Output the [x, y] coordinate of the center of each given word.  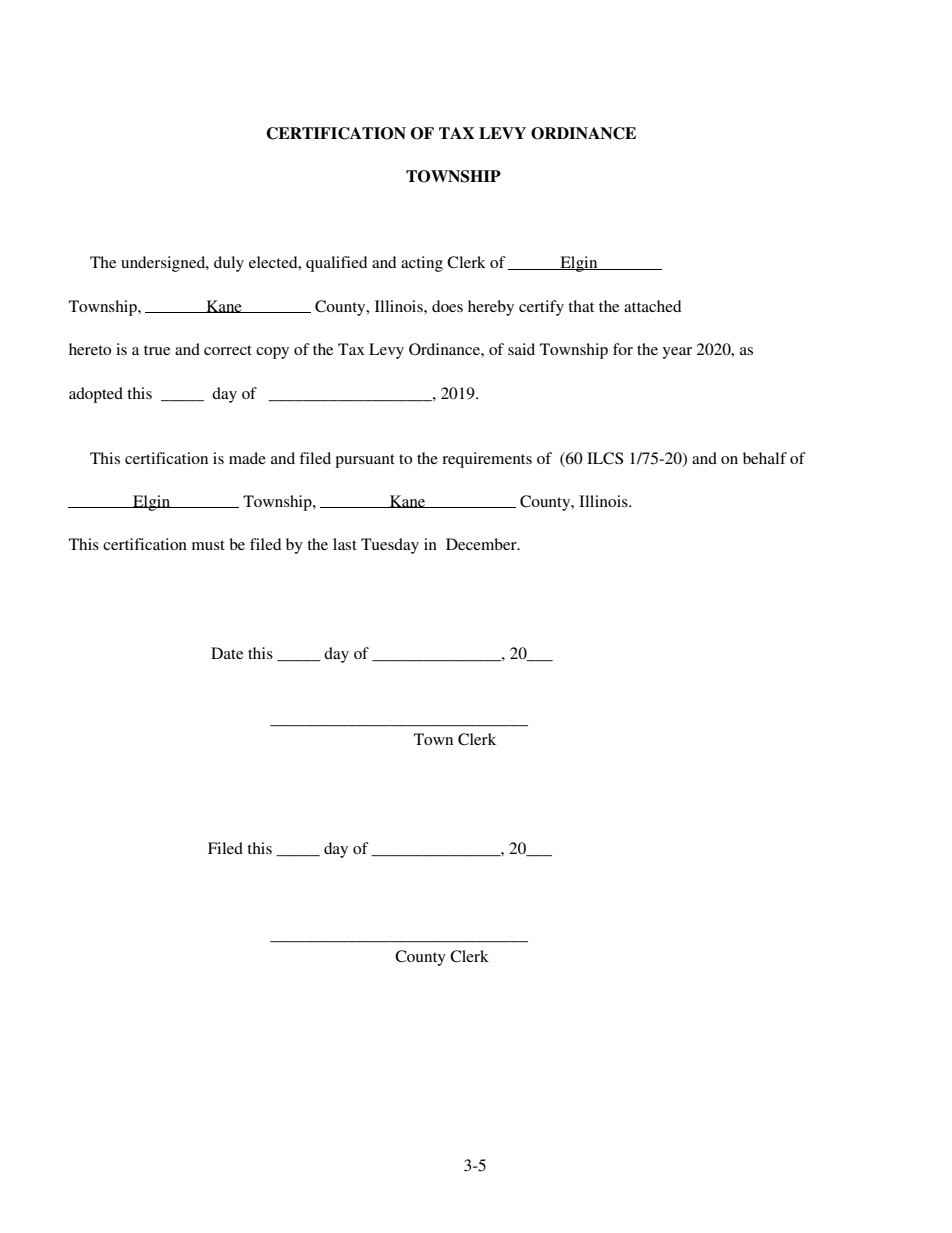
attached [652, 306]
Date [227, 653]
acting [422, 264]
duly [229, 264]
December [482, 544]
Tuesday [390, 546]
